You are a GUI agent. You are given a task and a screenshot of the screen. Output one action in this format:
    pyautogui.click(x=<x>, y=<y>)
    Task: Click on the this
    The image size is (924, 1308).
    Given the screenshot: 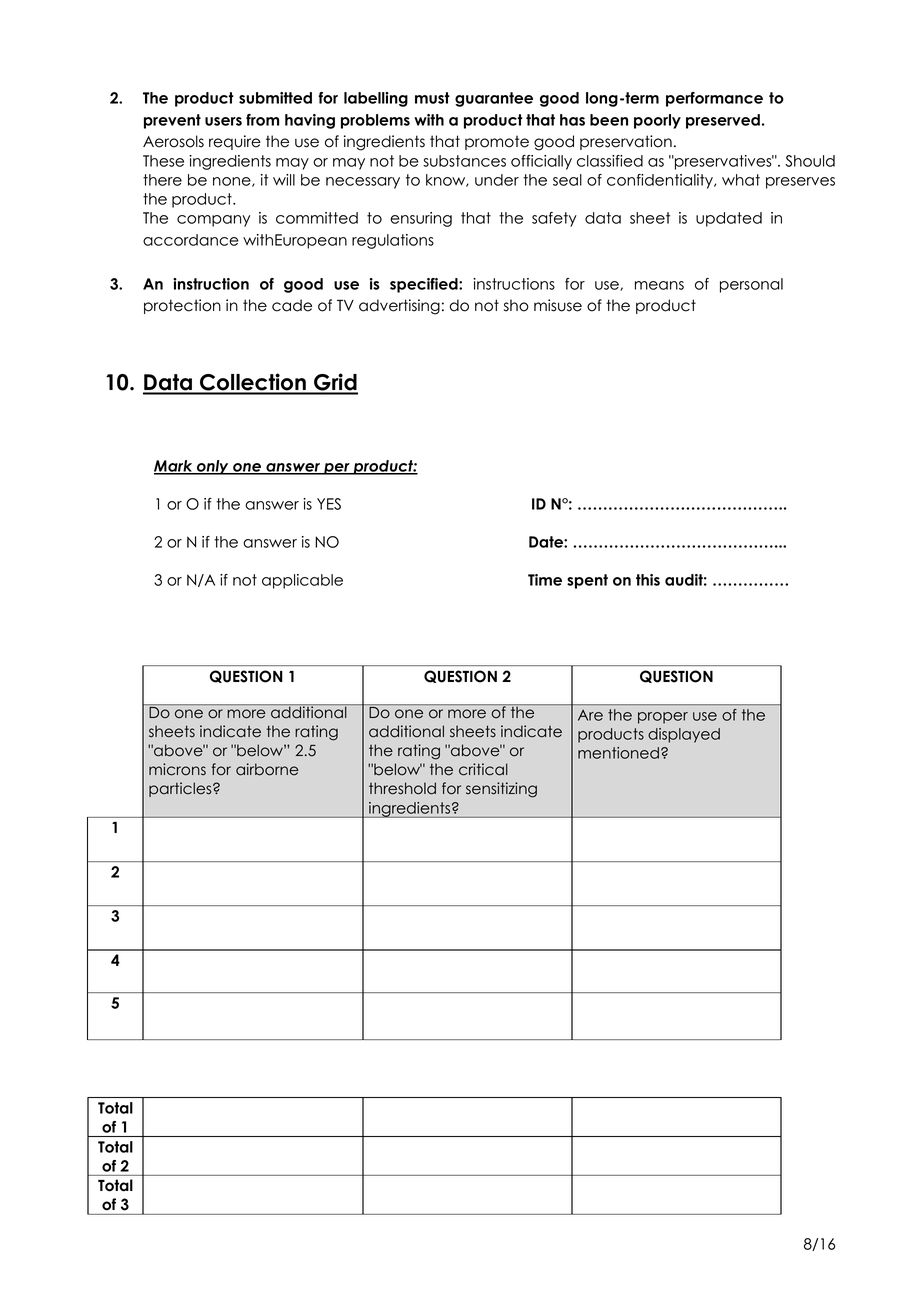 What is the action you would take?
    pyautogui.click(x=648, y=580)
